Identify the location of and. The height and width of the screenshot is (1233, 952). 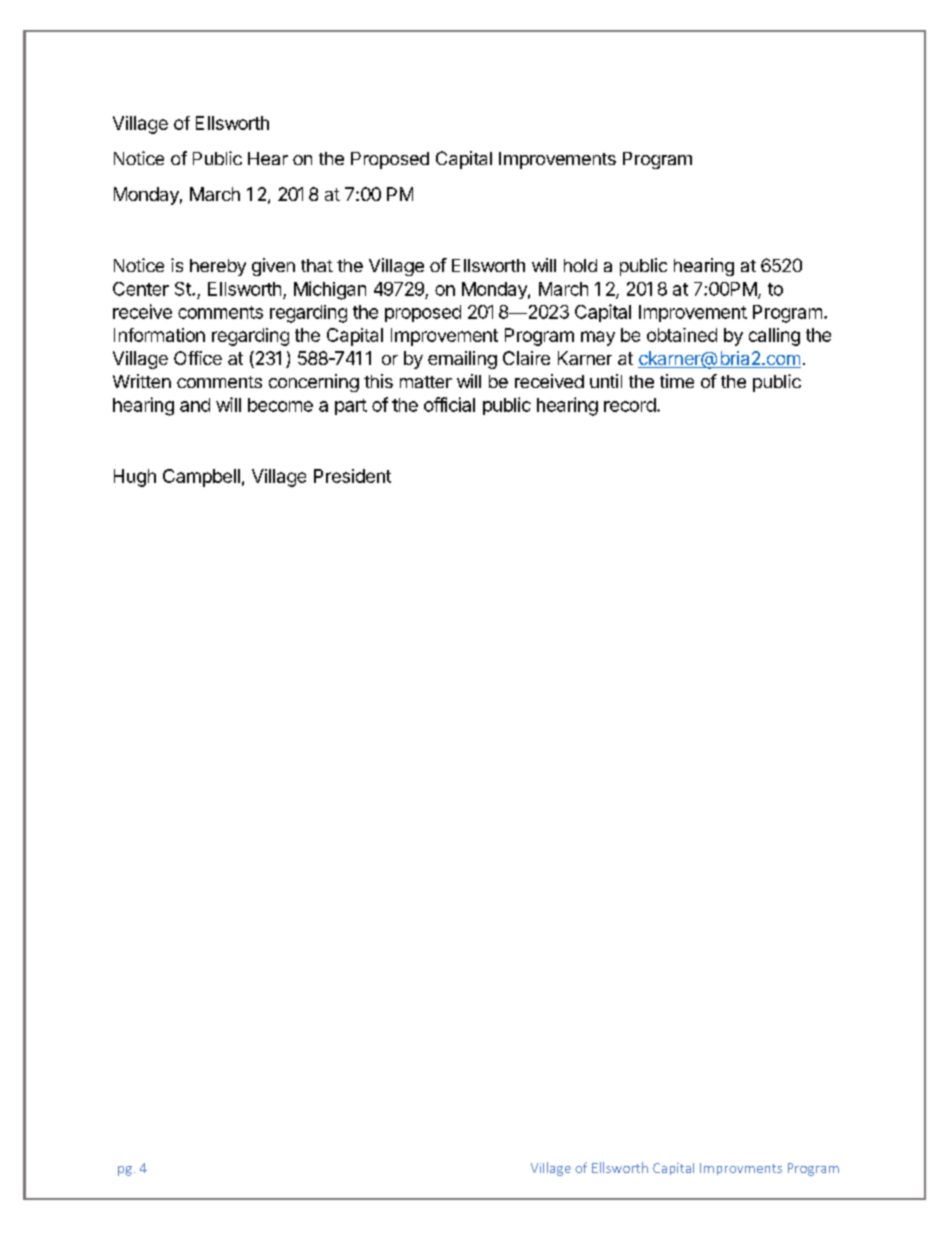
(195, 405).
